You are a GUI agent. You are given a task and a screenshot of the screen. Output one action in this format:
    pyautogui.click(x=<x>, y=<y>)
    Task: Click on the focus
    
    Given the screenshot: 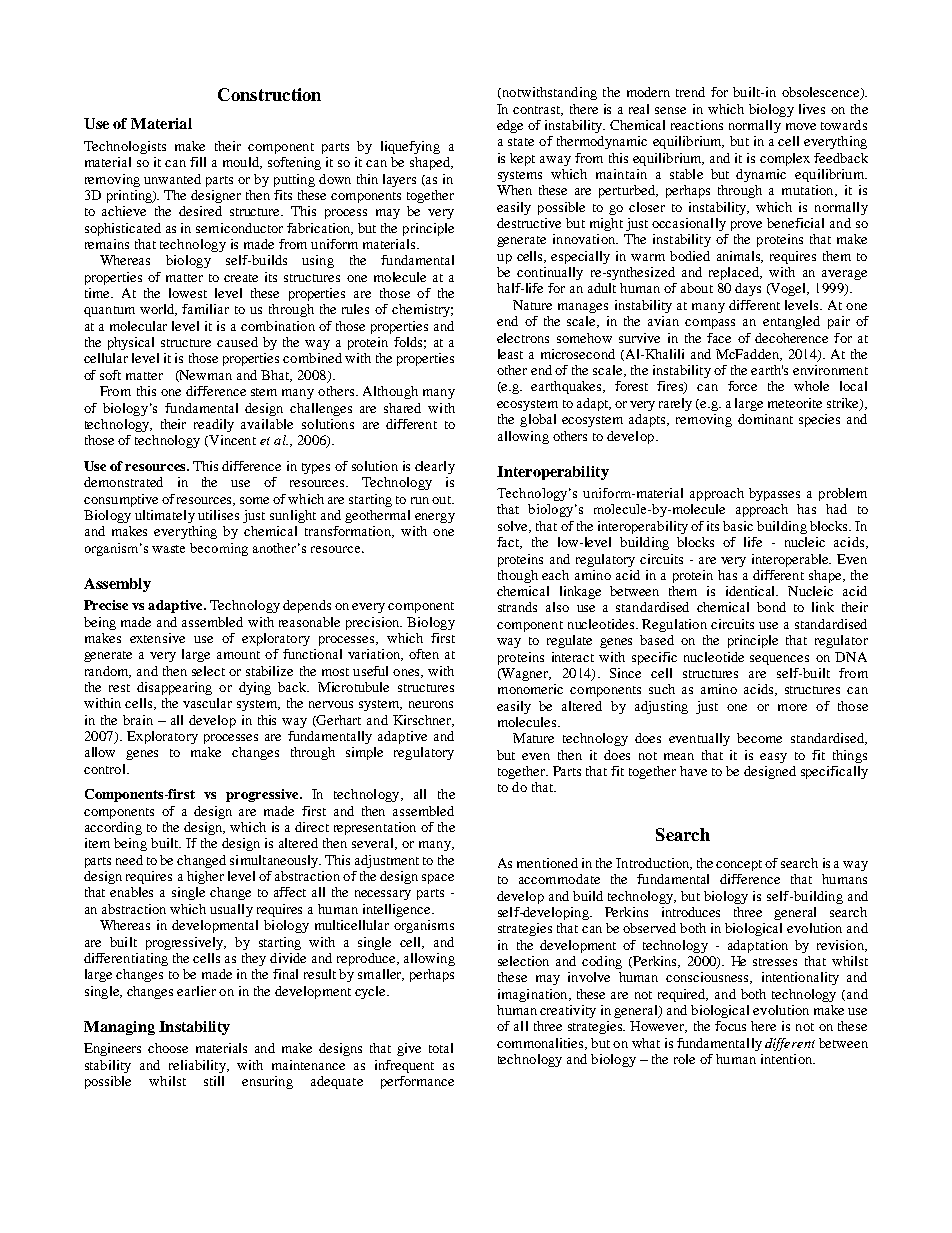 What is the action you would take?
    pyautogui.click(x=730, y=1026)
